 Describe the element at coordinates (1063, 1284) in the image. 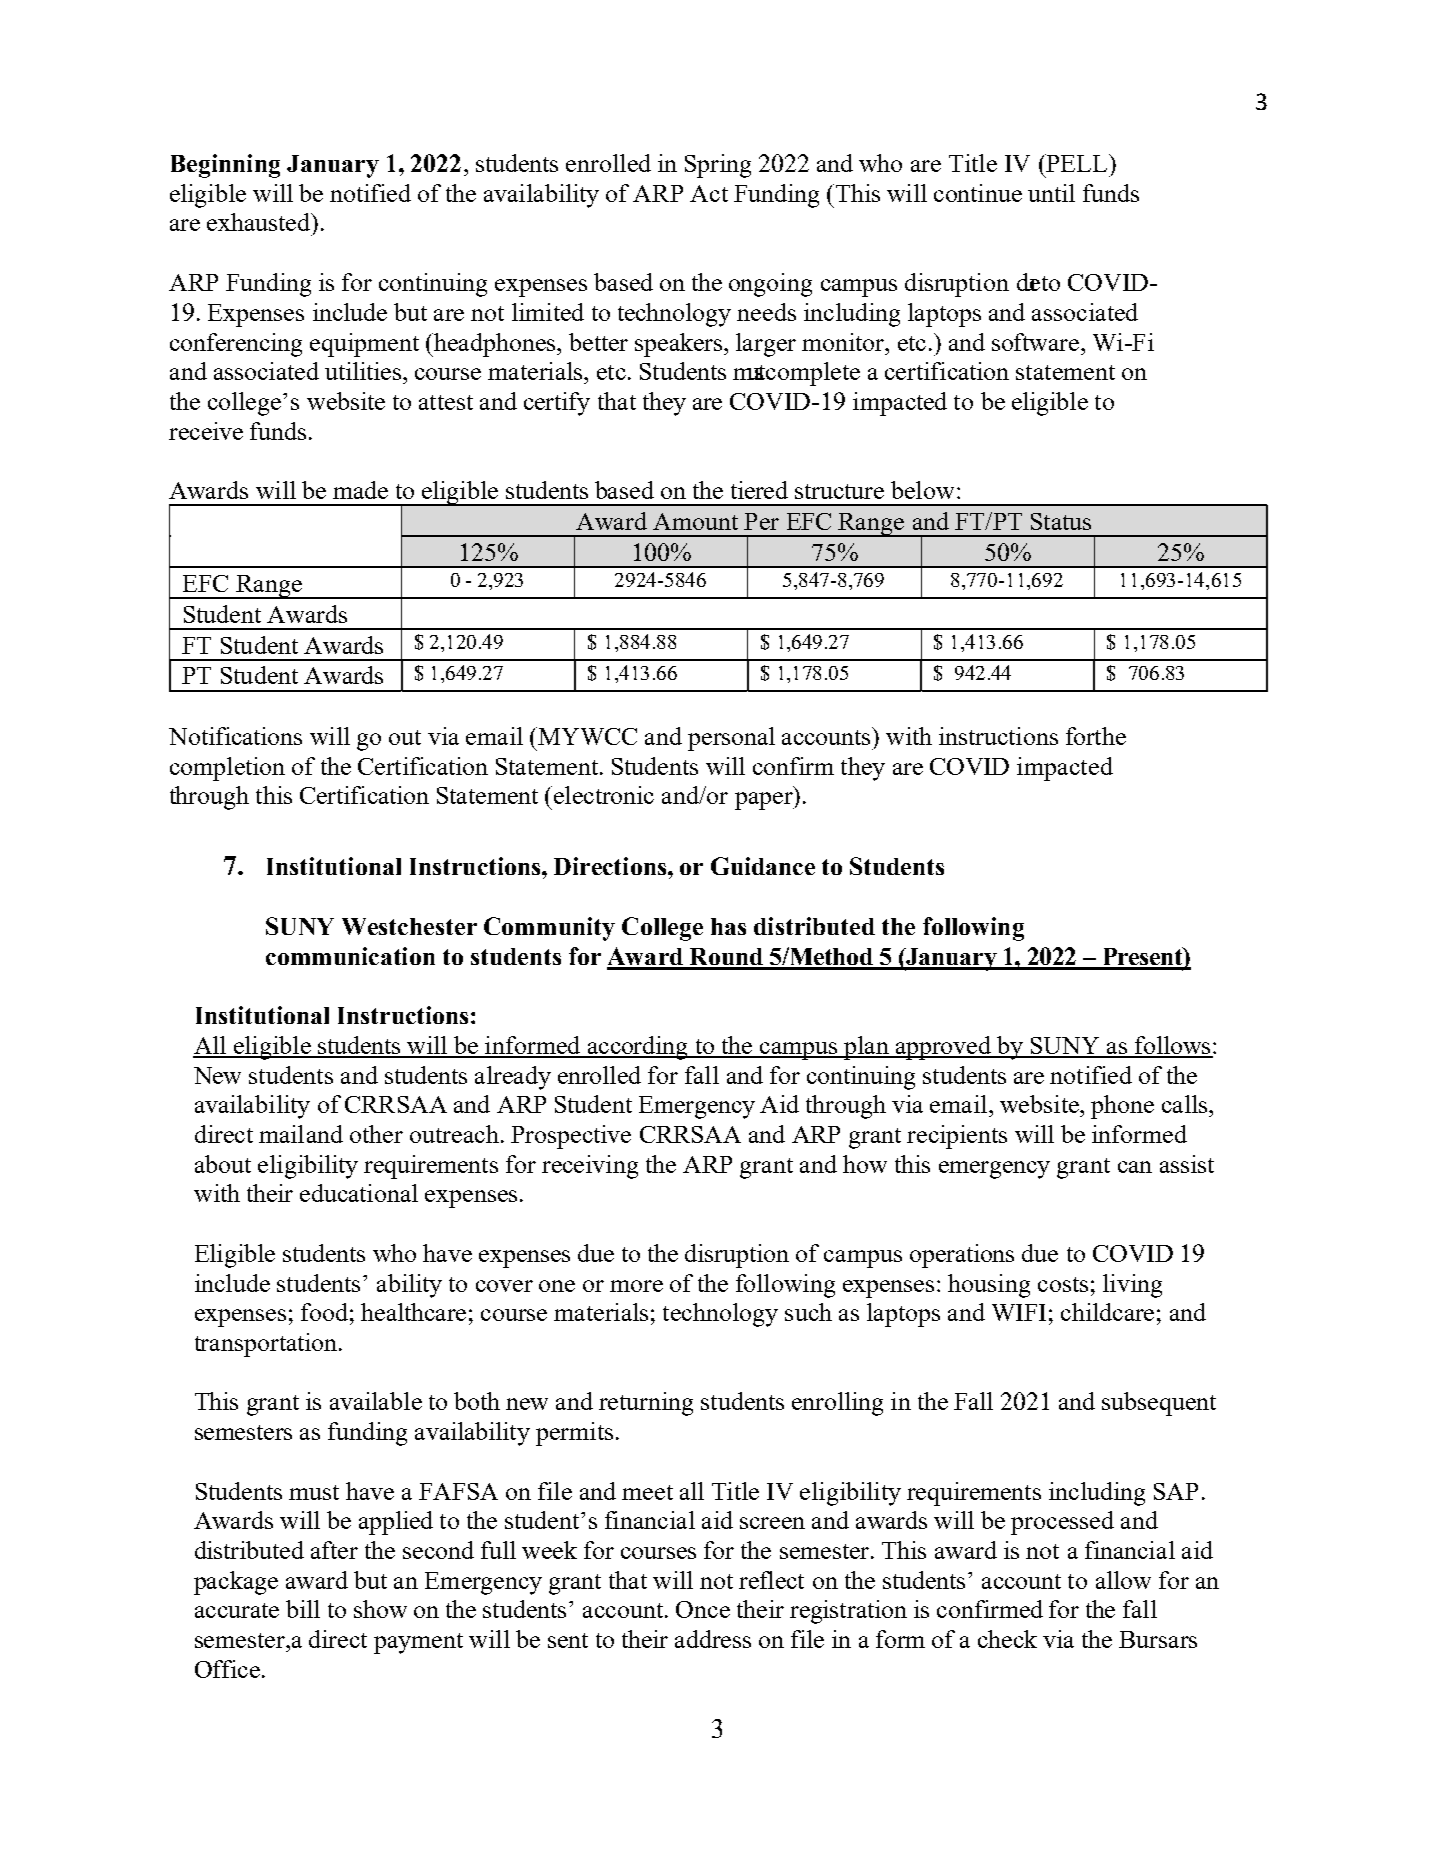

I see `costs` at that location.
